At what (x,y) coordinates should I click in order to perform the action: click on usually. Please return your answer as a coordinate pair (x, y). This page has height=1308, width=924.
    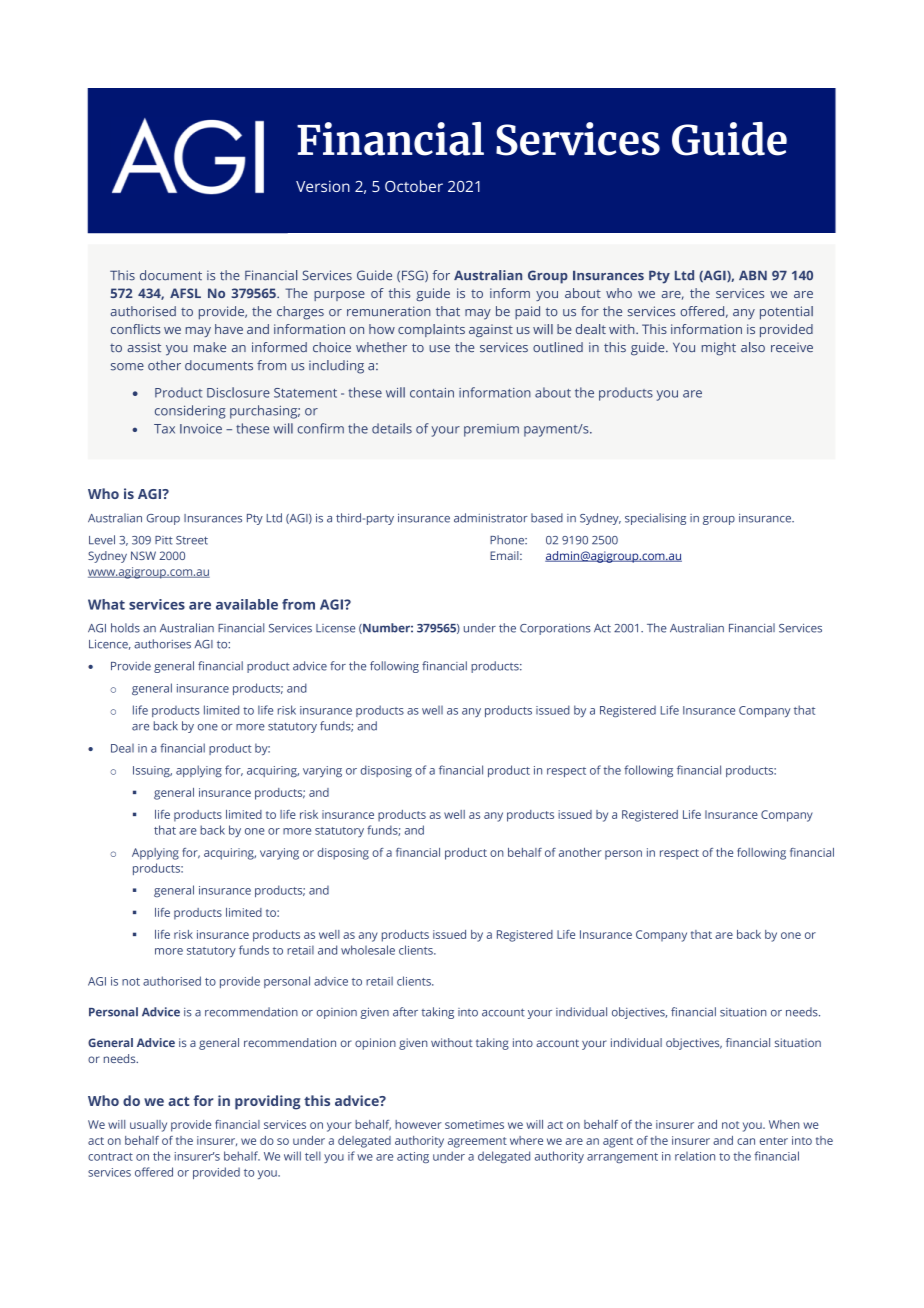
    Looking at the image, I should click on (148, 1126).
